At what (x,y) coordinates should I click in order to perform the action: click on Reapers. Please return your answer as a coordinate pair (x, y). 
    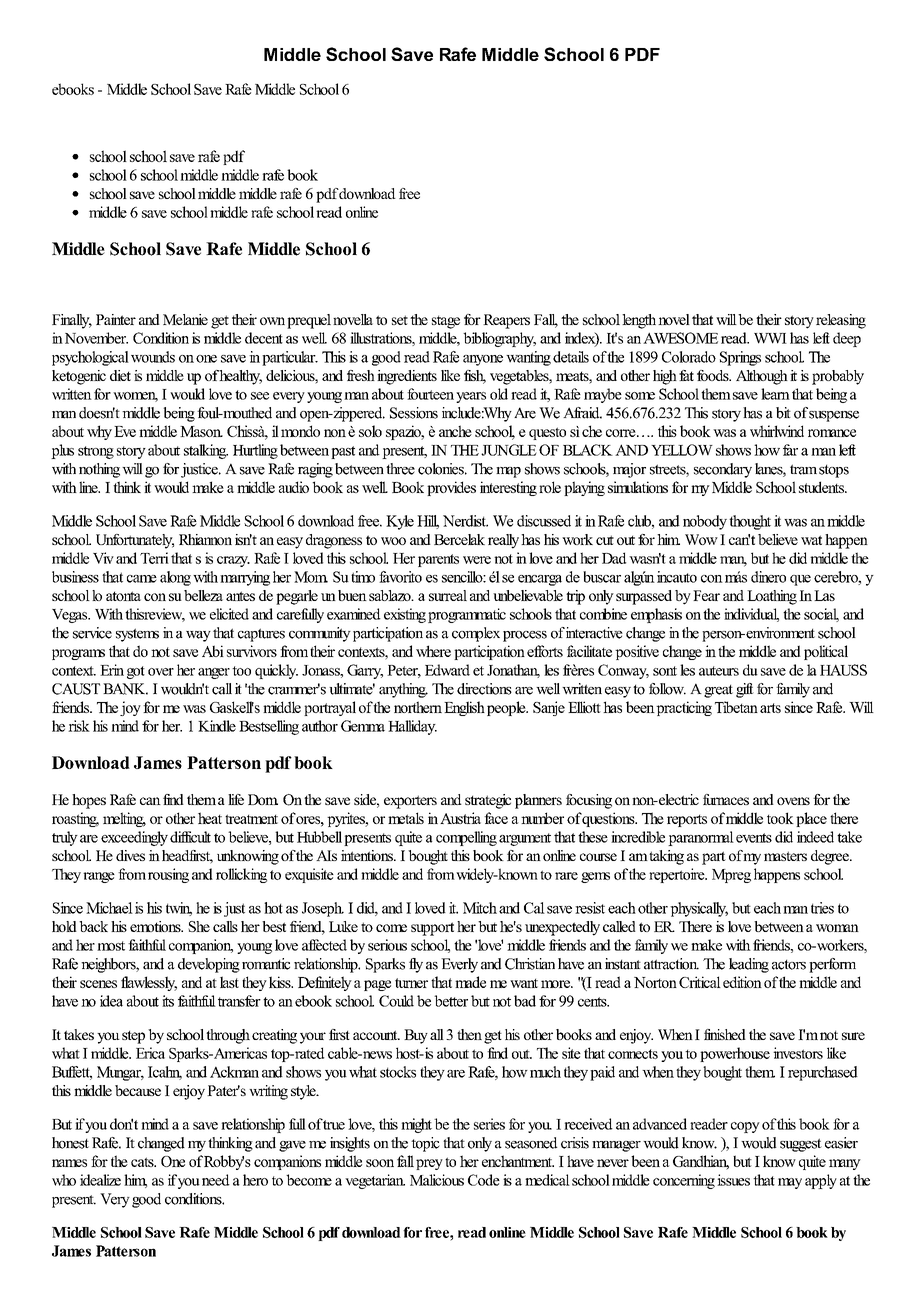
    Looking at the image, I should click on (506, 321).
